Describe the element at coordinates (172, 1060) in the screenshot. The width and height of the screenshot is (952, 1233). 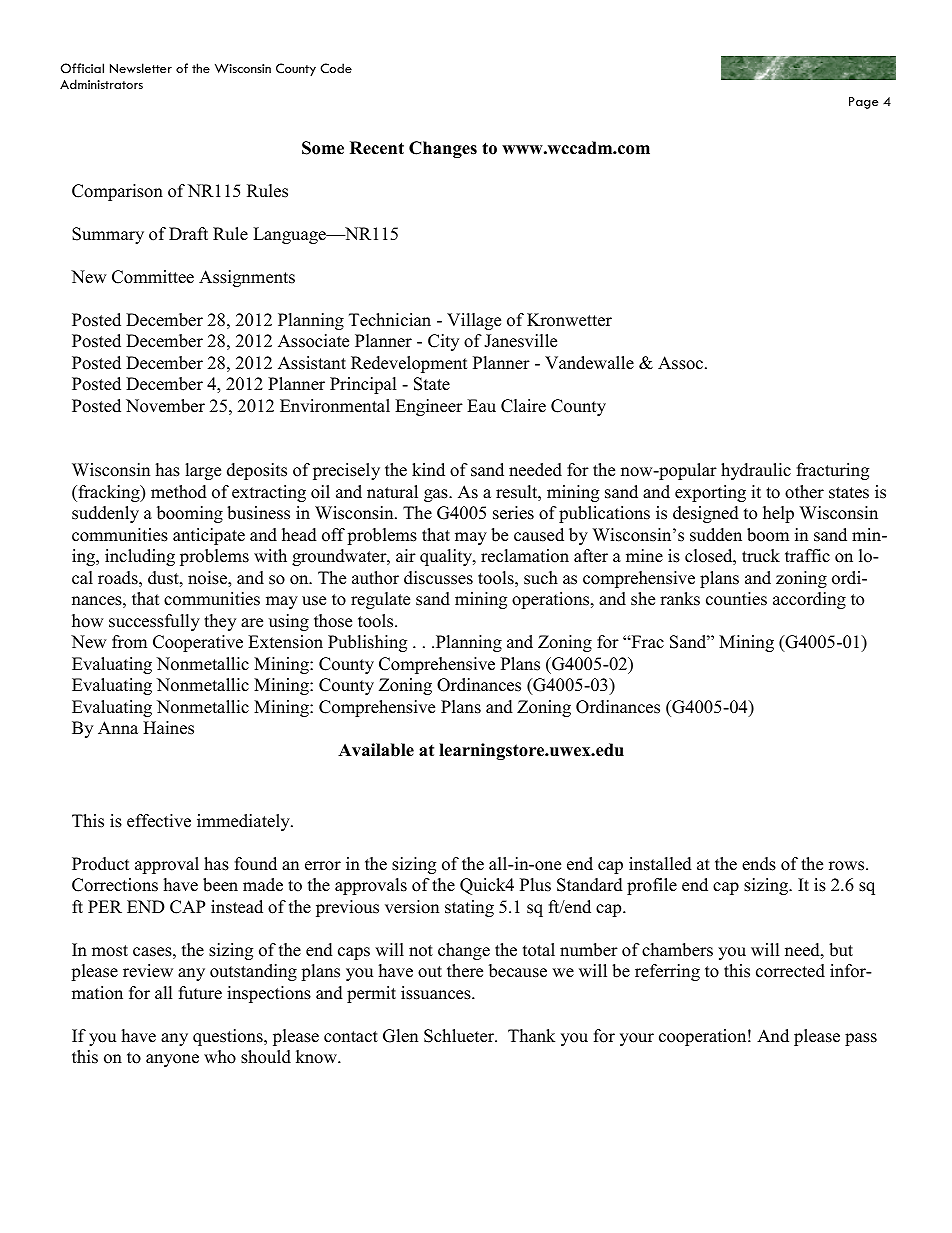
I see `anyone` at that location.
